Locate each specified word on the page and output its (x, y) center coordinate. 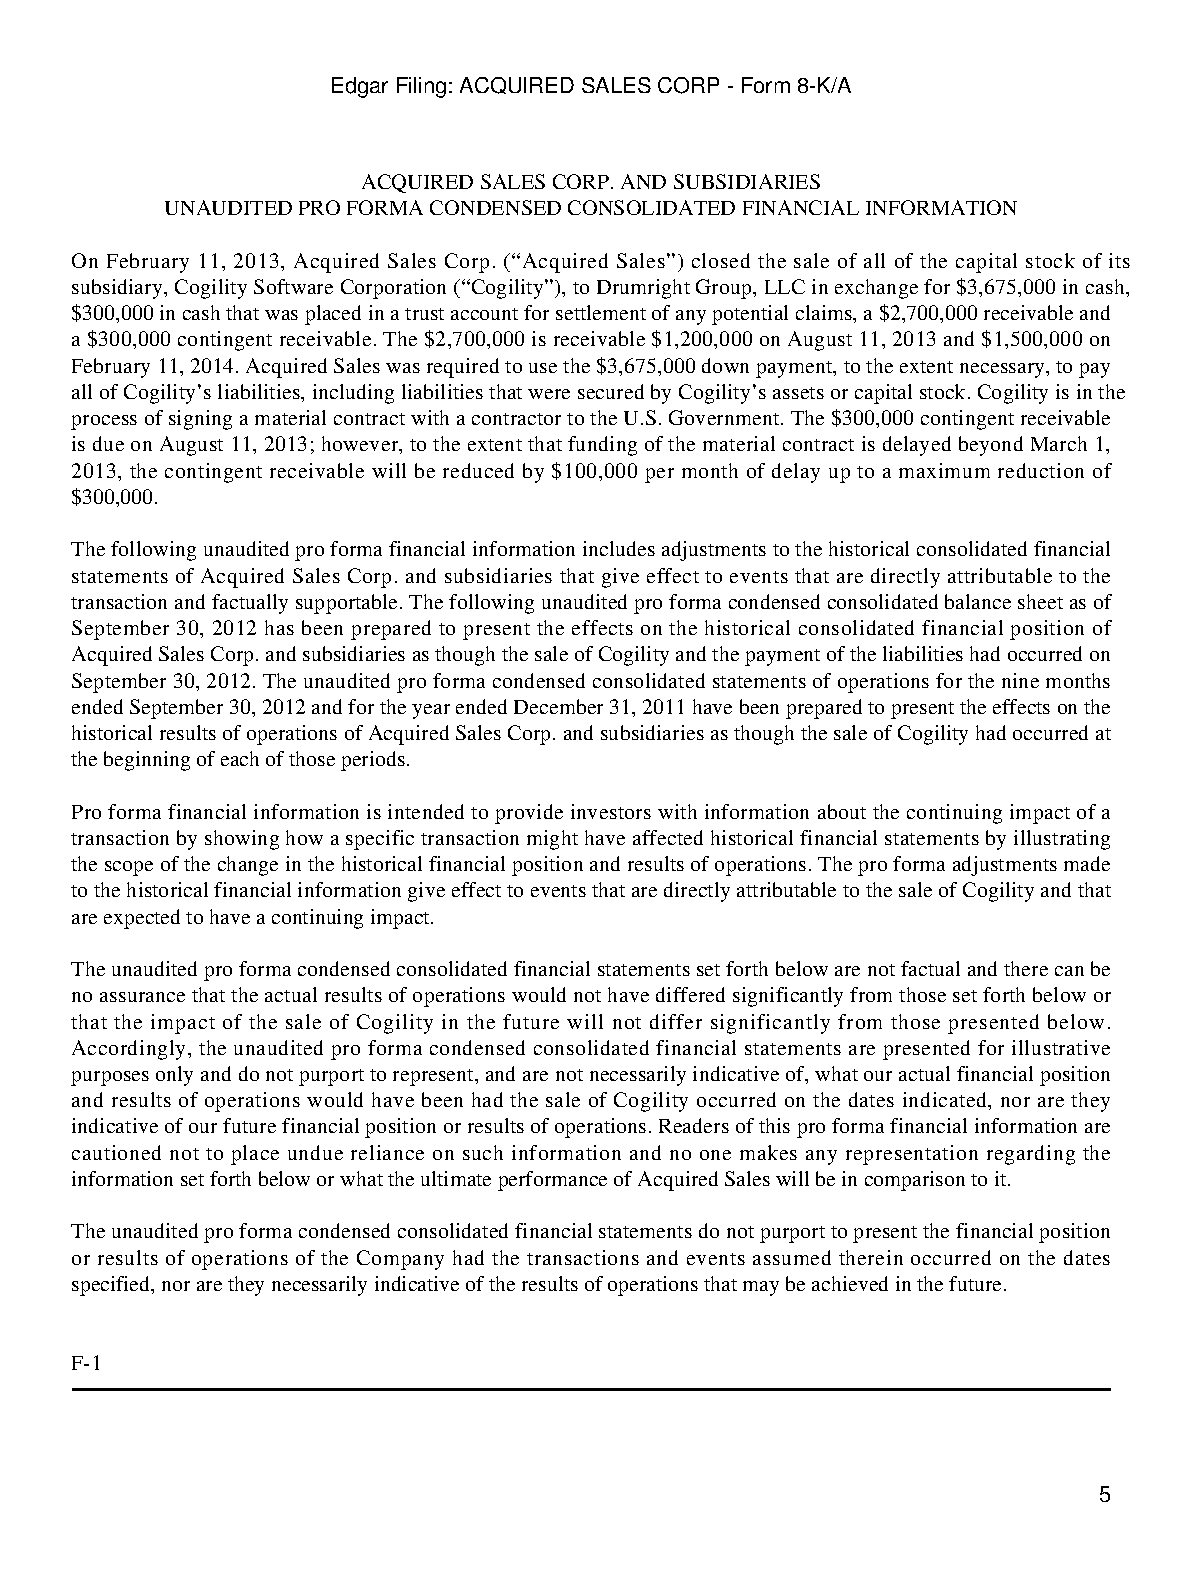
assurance (142, 997)
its (1119, 260)
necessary (1003, 370)
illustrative (1061, 1047)
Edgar (360, 87)
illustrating (1062, 840)
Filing (421, 87)
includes (619, 548)
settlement (601, 312)
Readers (694, 1125)
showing (242, 840)
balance (978, 601)
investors (611, 811)
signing (200, 420)
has (279, 627)
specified (112, 1286)
